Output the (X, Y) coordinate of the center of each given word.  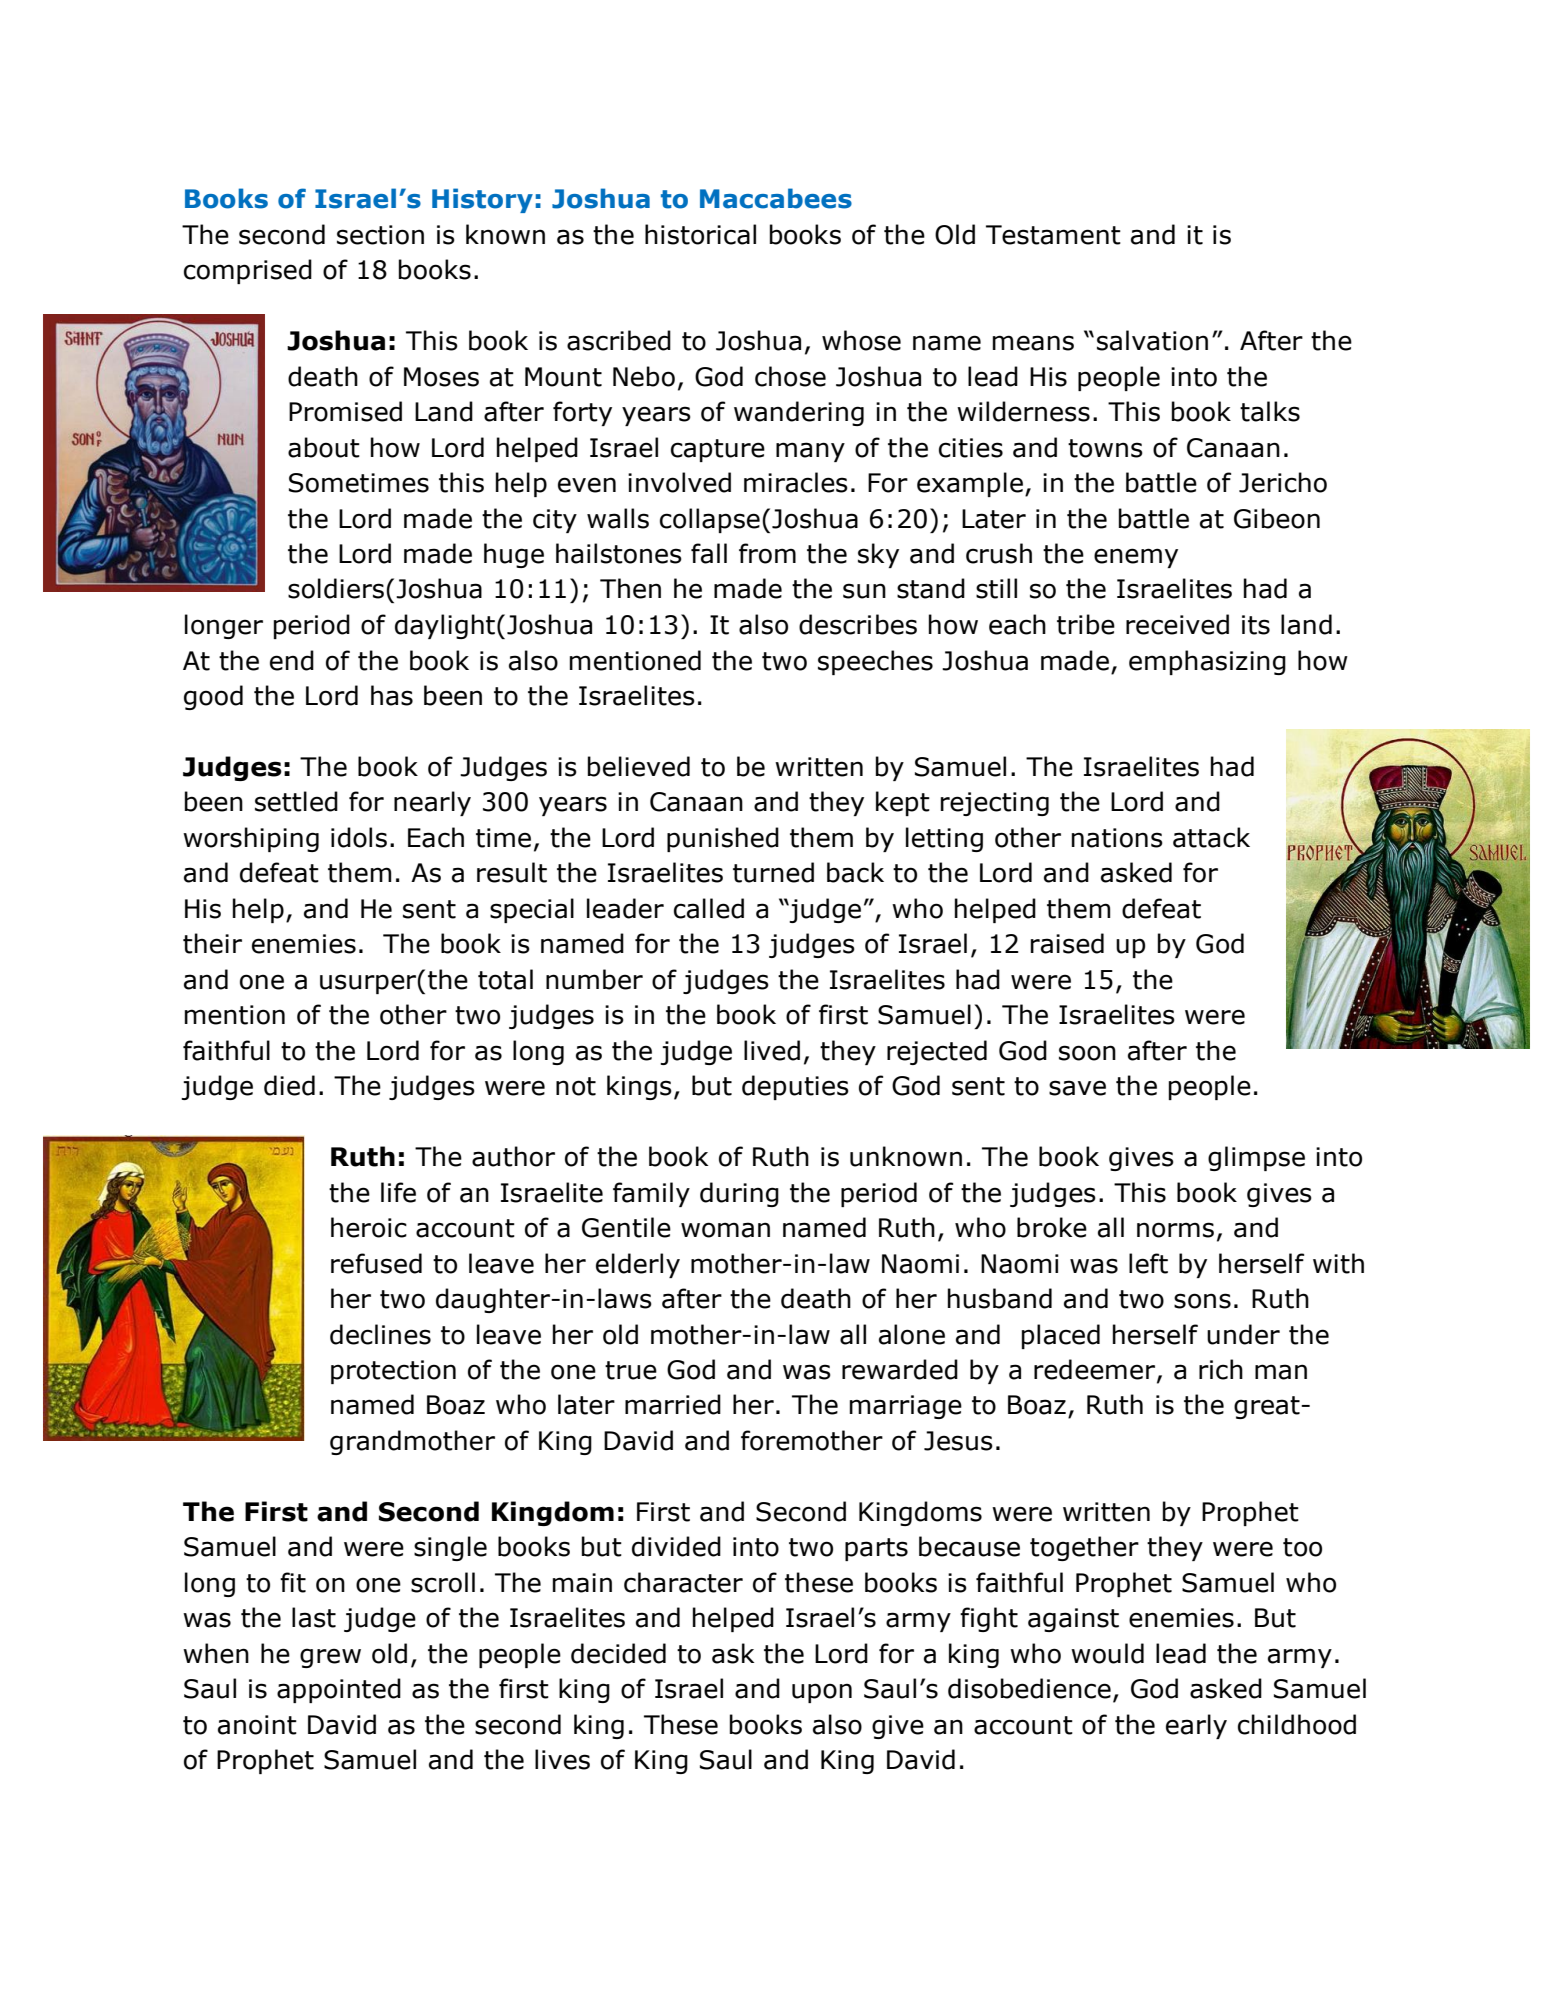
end (292, 660)
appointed (339, 1690)
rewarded (900, 1369)
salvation (1152, 340)
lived (772, 1050)
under (1243, 1334)
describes (858, 624)
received (1177, 624)
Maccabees (776, 198)
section (380, 235)
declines (380, 1334)
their (212, 943)
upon (822, 1693)
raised (1067, 943)
